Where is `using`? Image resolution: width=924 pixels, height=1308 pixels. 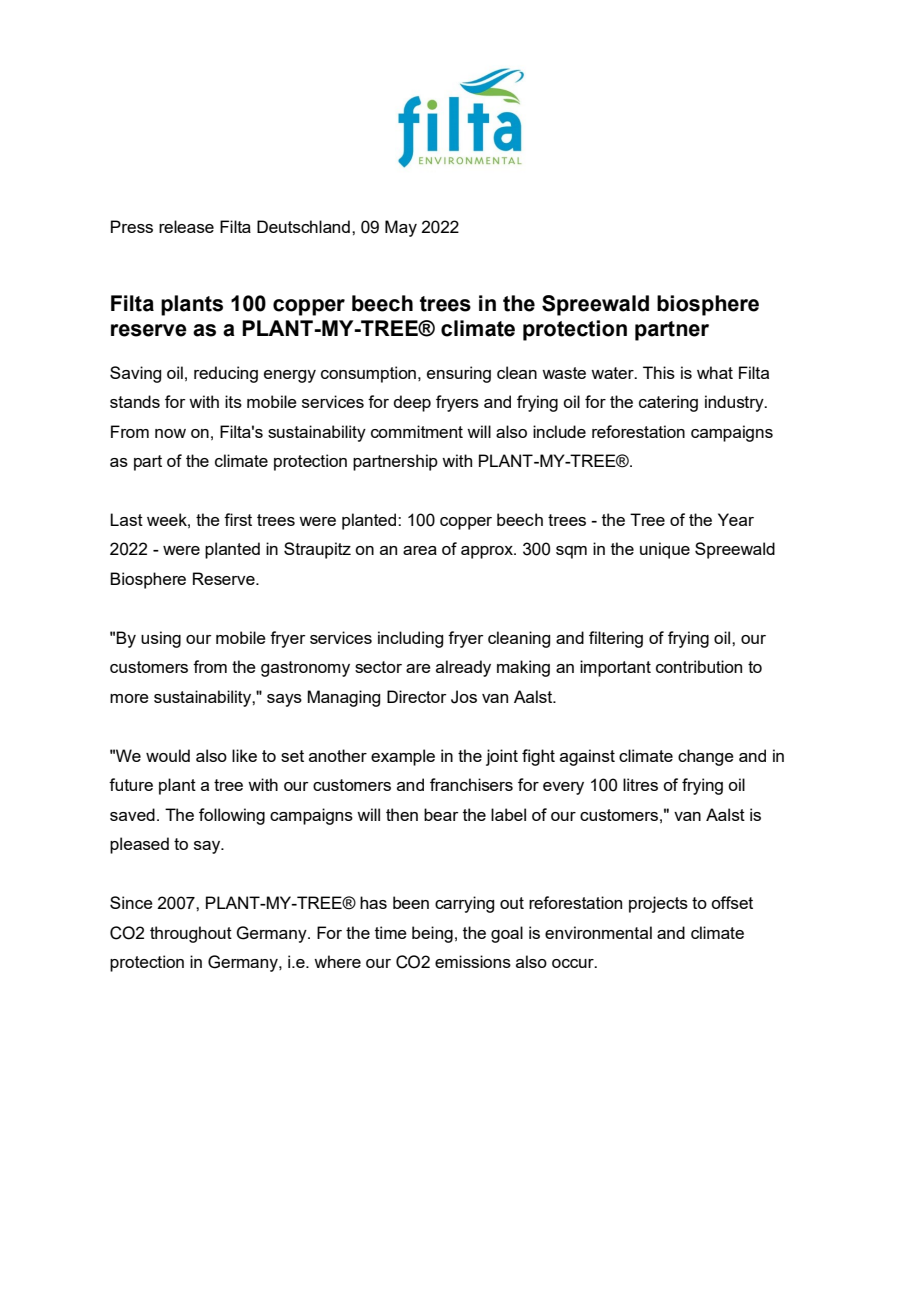
using is located at coordinates (161, 639).
